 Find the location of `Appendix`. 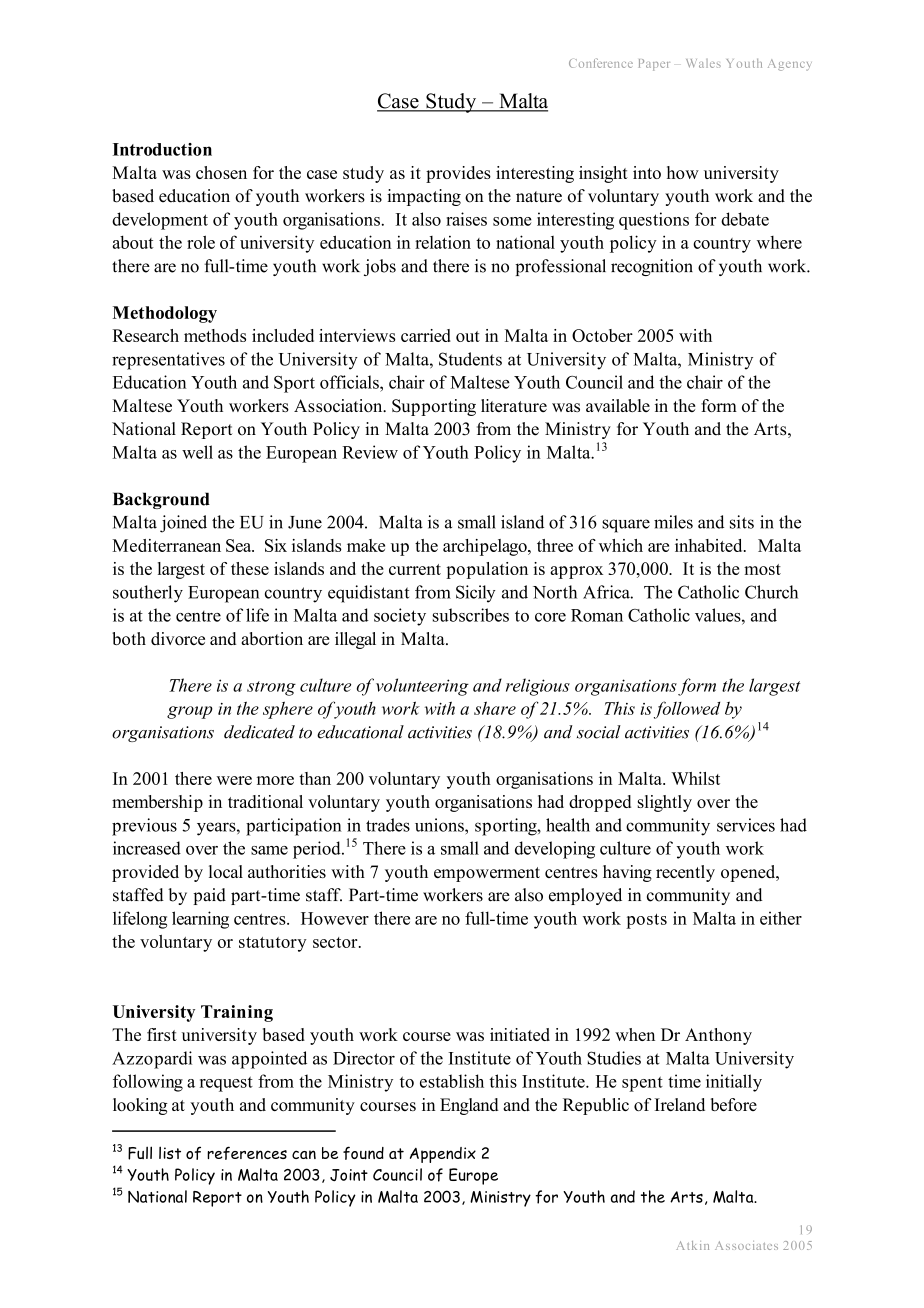

Appendix is located at coordinates (443, 1155).
